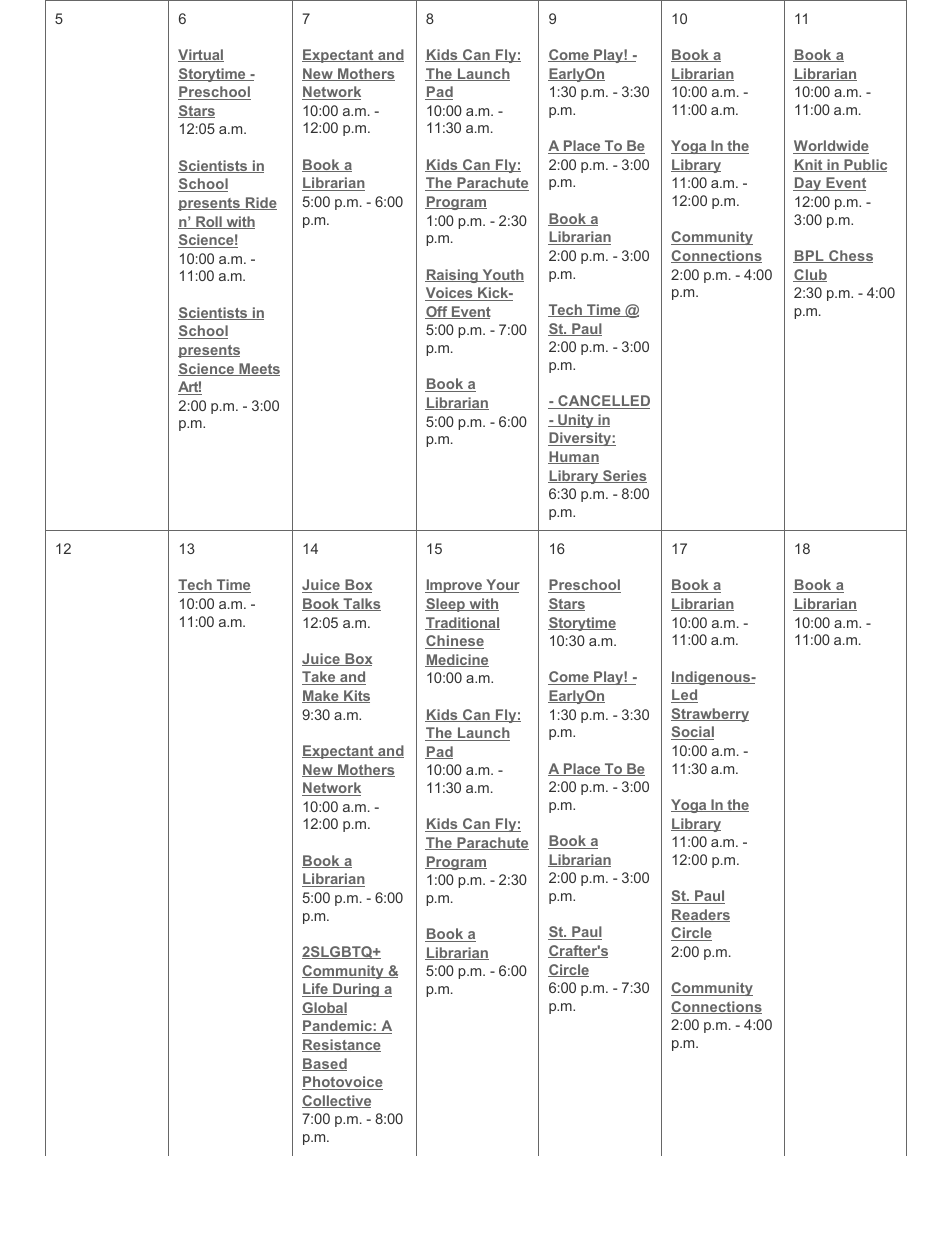 The image size is (952, 1233). What do you see at coordinates (700, 915) in the image?
I see `Readers` at bounding box center [700, 915].
